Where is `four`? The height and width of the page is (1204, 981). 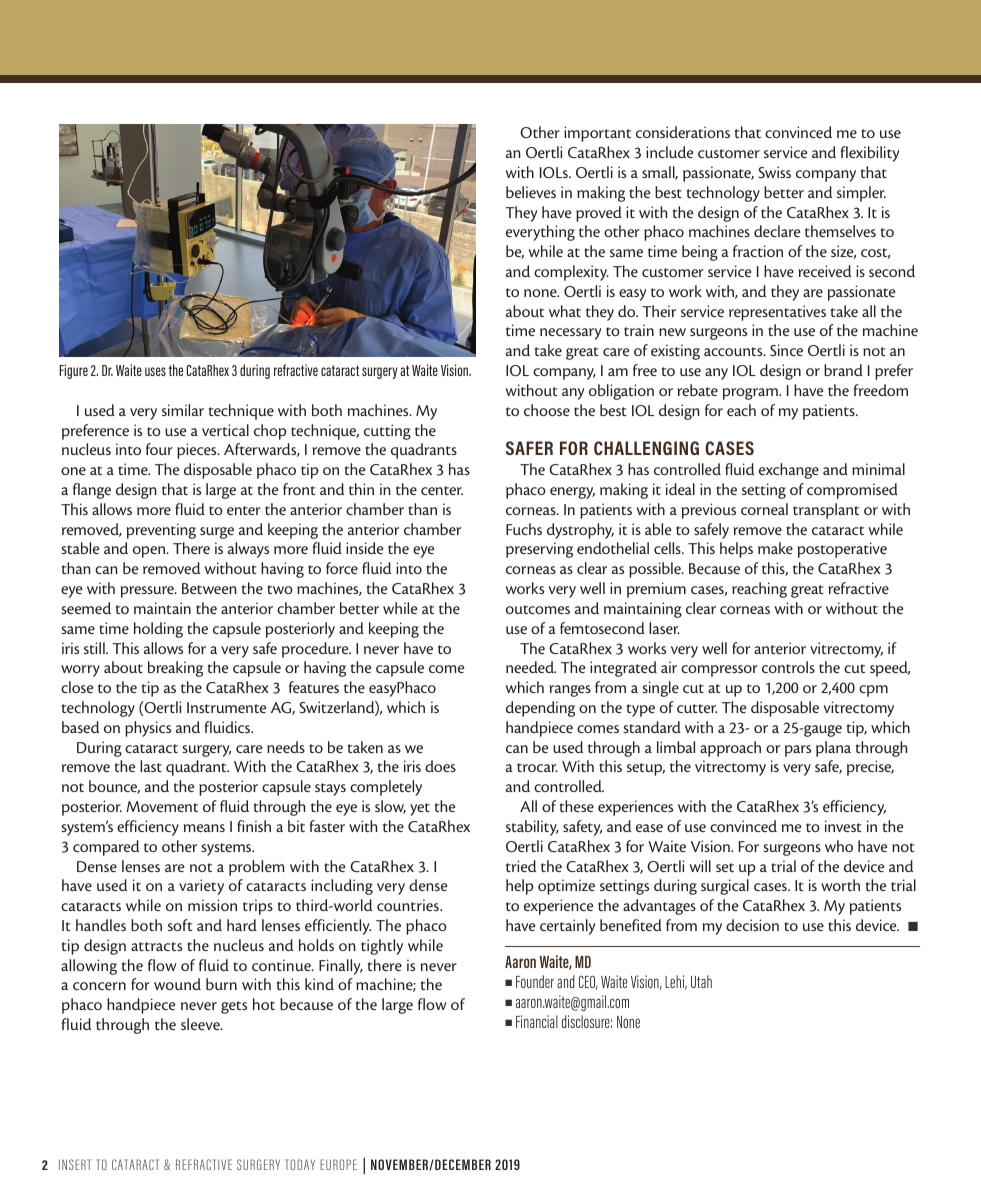
four is located at coordinates (159, 449).
